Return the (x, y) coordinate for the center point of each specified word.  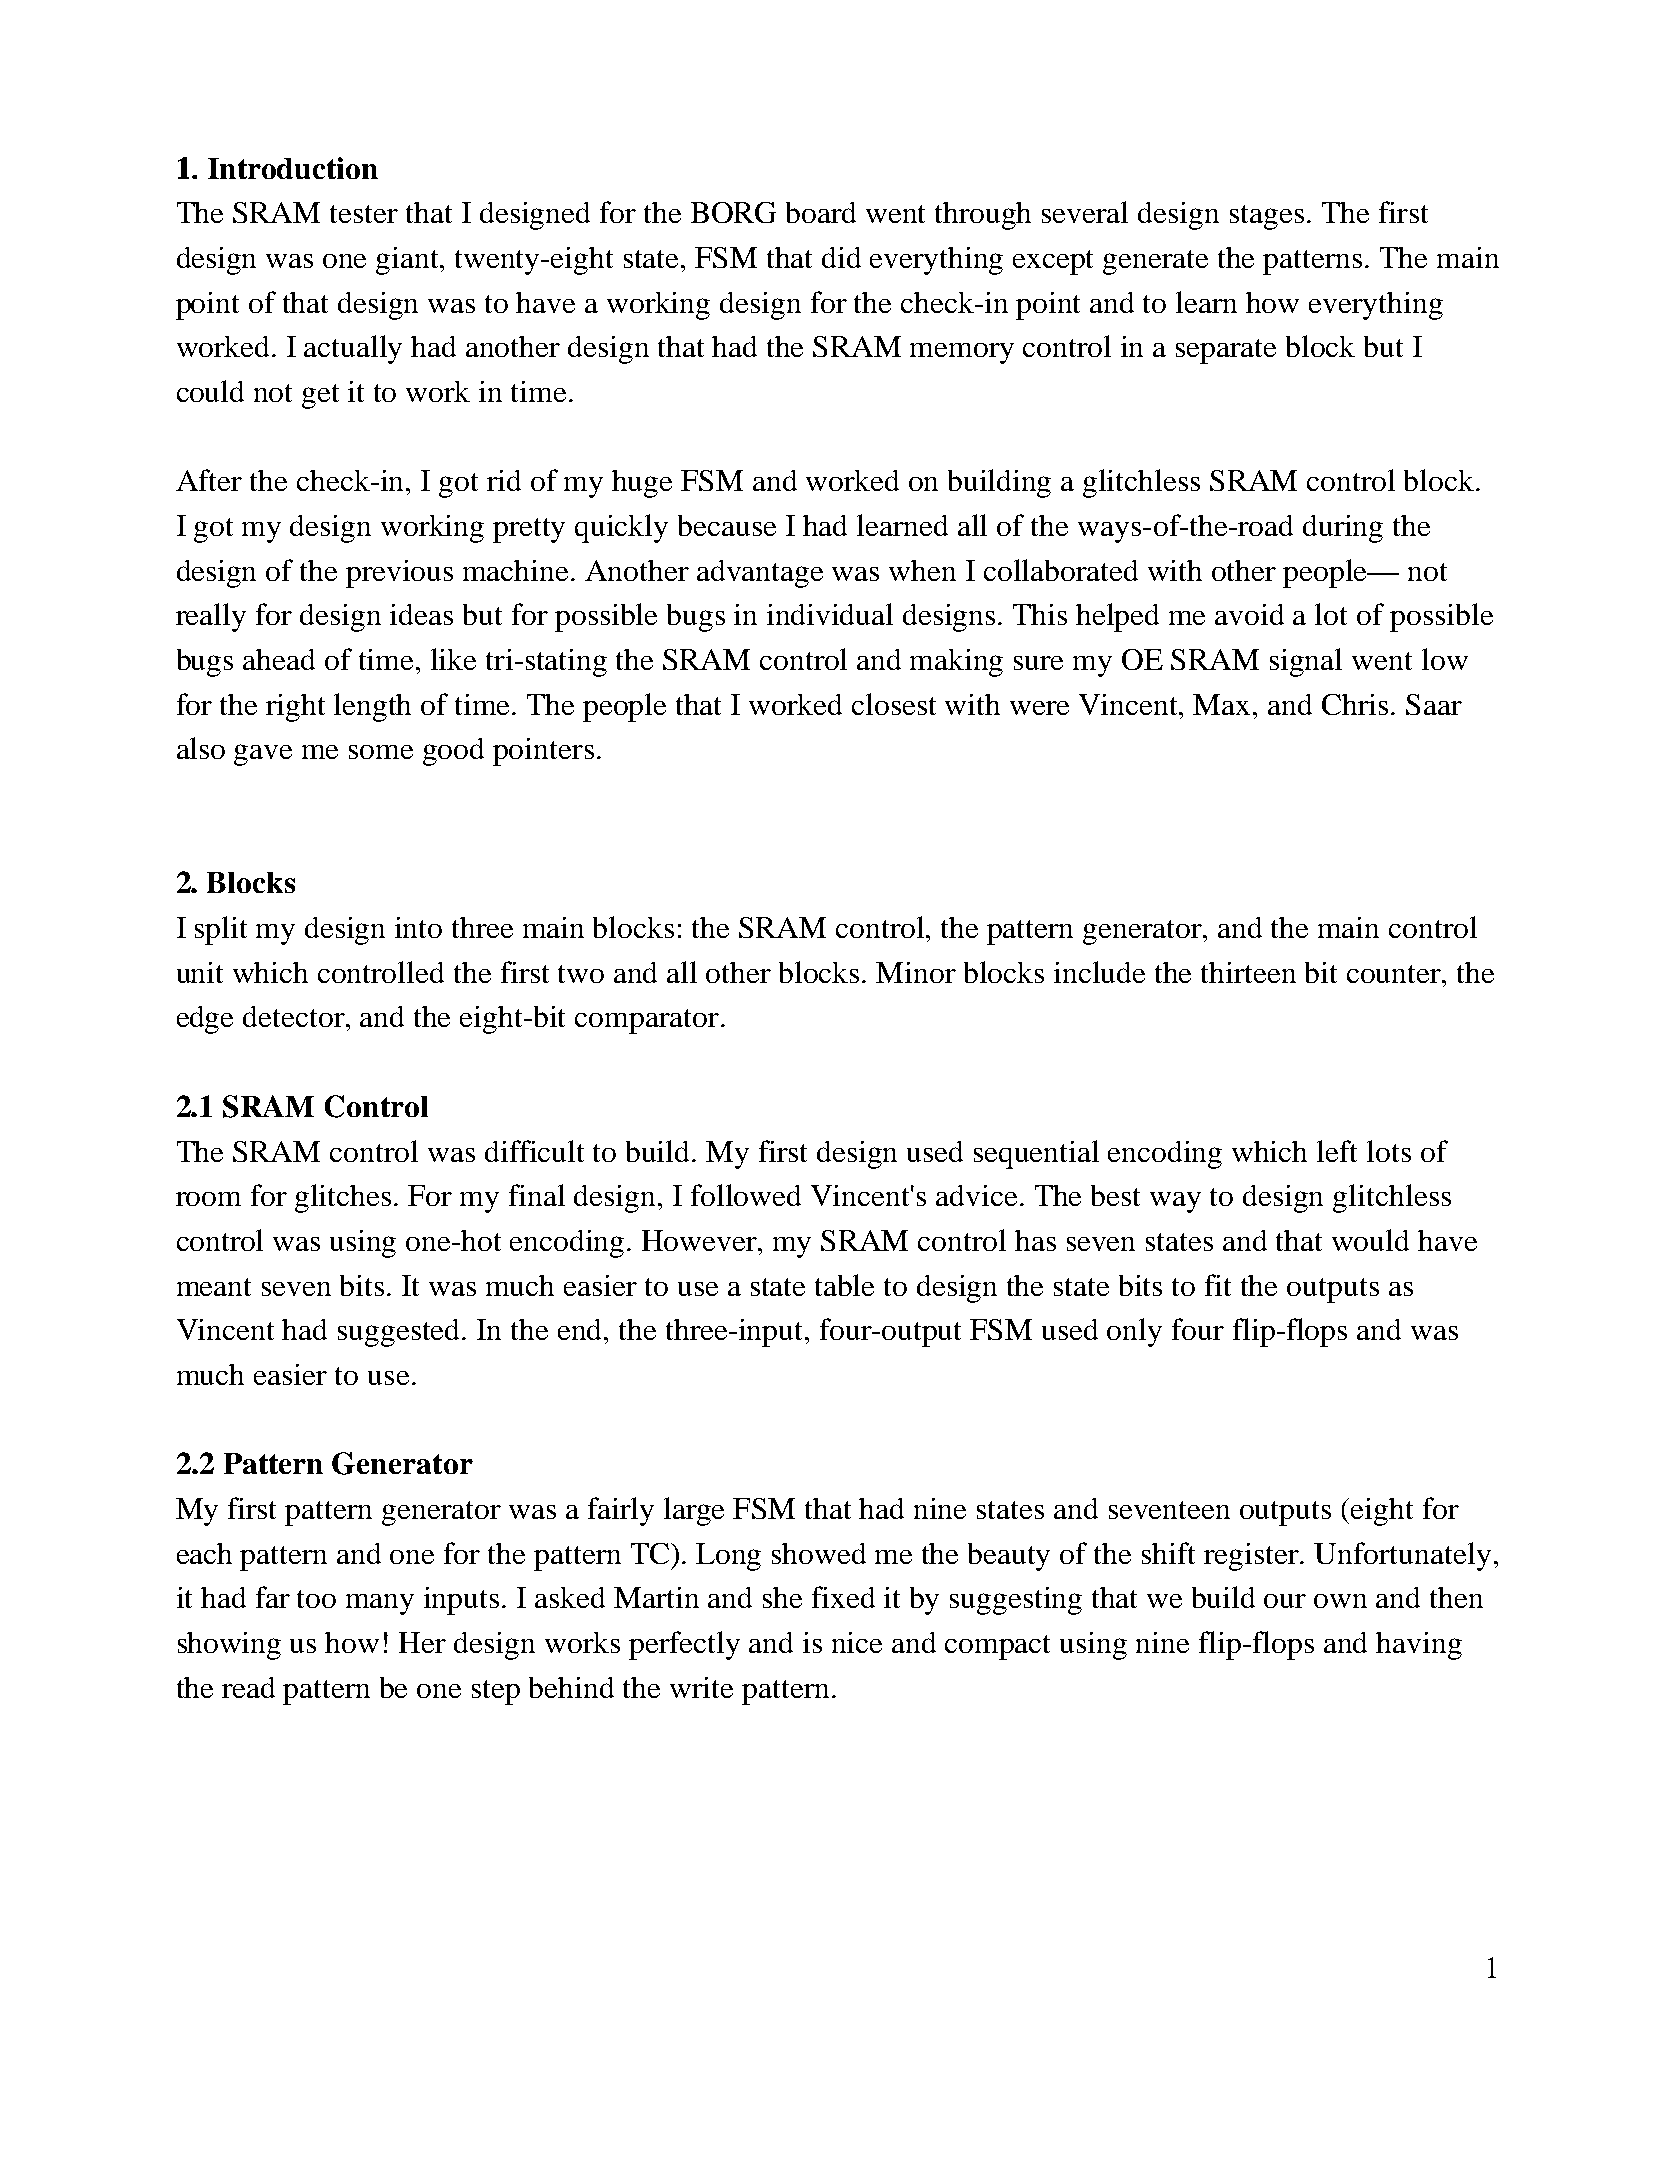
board (821, 212)
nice (857, 1642)
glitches (343, 1198)
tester (364, 214)
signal (1306, 662)
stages (1267, 217)
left (1337, 1151)
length (372, 707)
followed (746, 1195)
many (380, 1604)
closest (894, 704)
